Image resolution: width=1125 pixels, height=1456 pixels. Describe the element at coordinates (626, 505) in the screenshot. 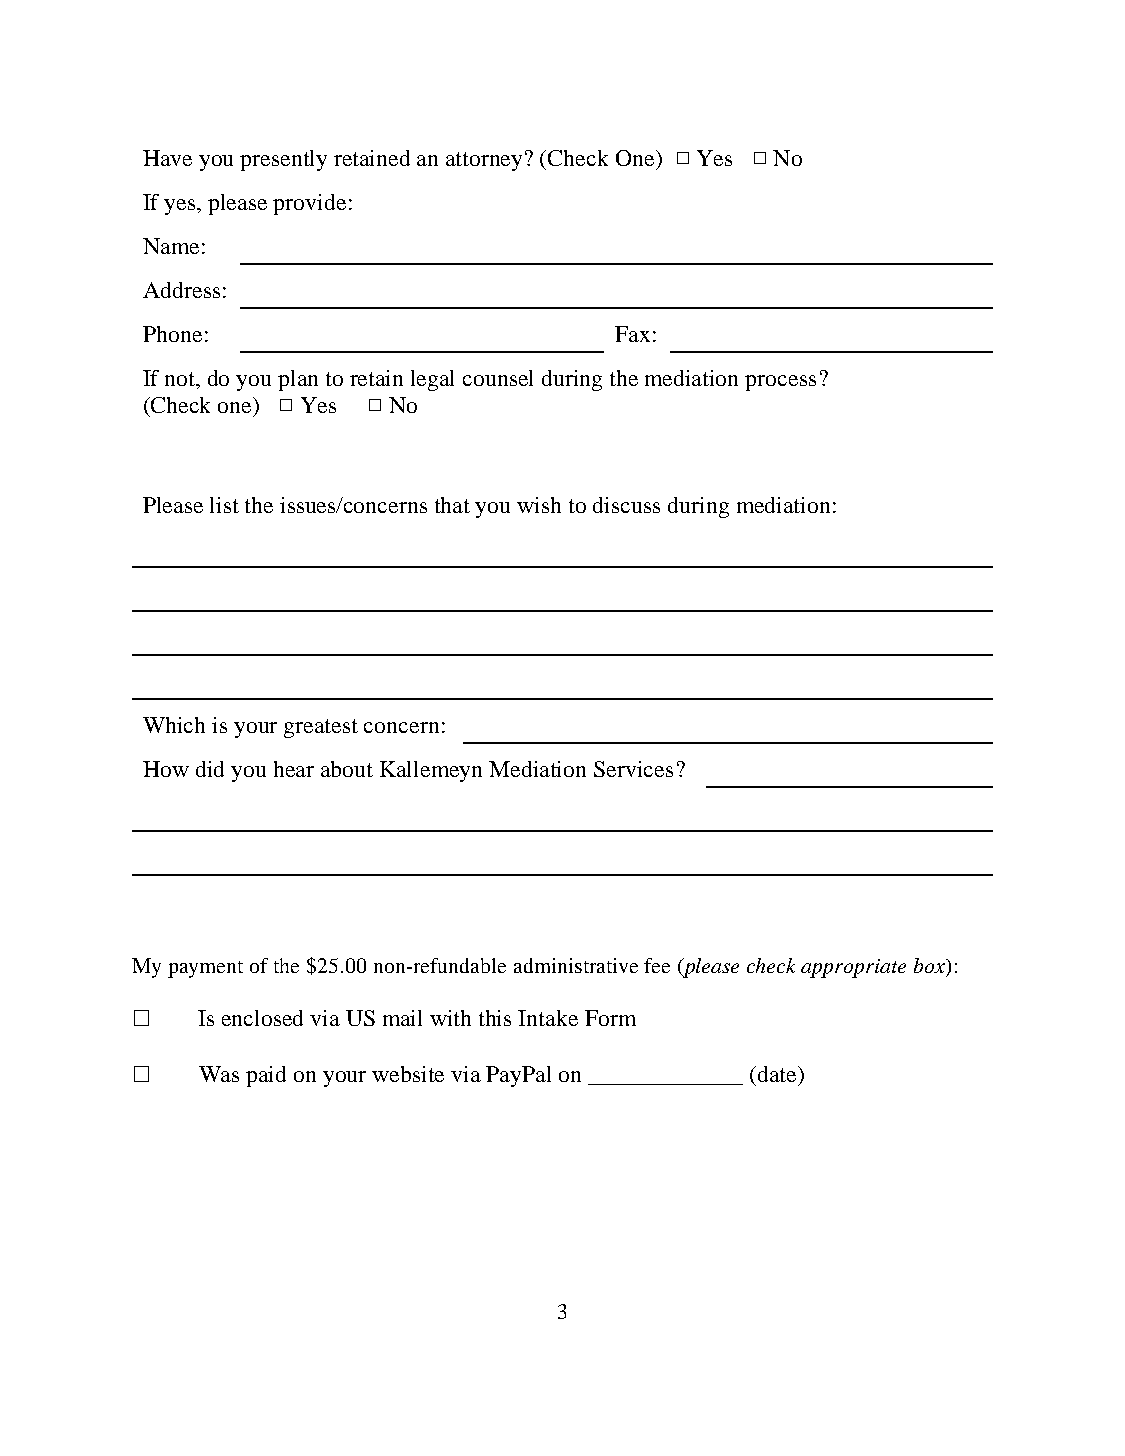

I see `discuss` at that location.
